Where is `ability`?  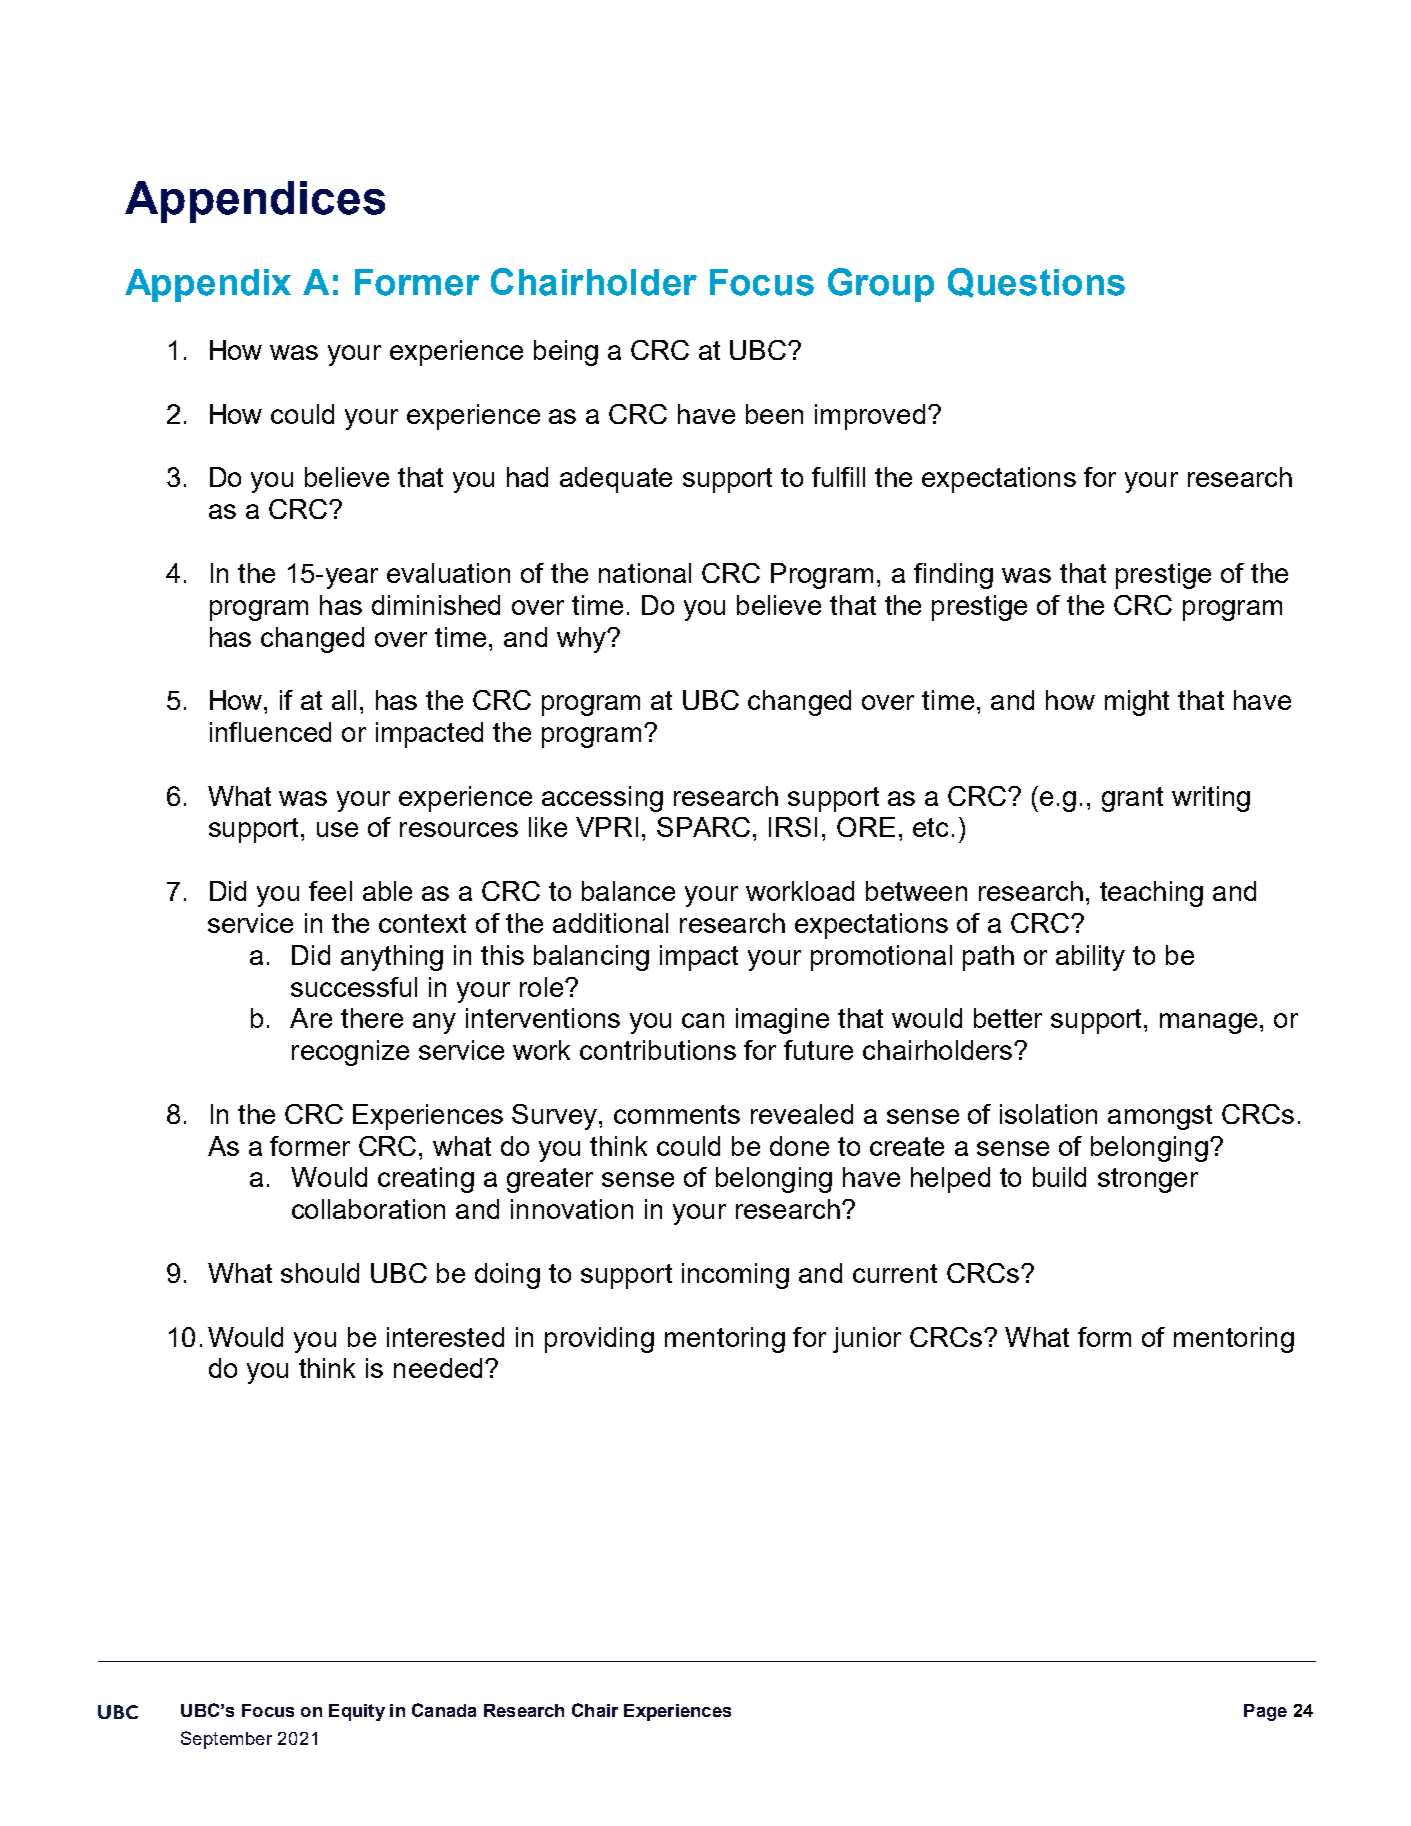
ability is located at coordinates (1090, 958).
